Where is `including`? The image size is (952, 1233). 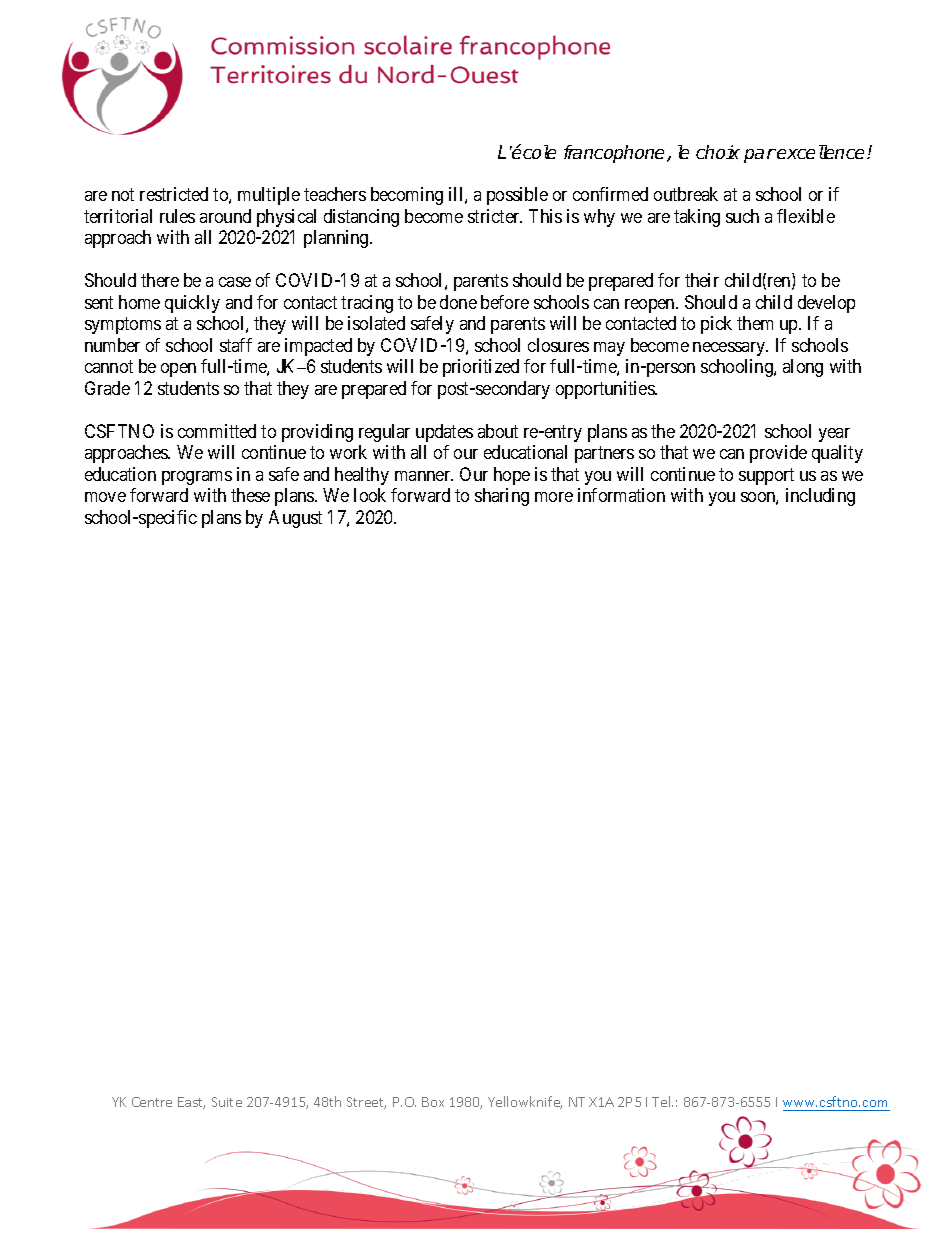 including is located at coordinates (820, 497).
